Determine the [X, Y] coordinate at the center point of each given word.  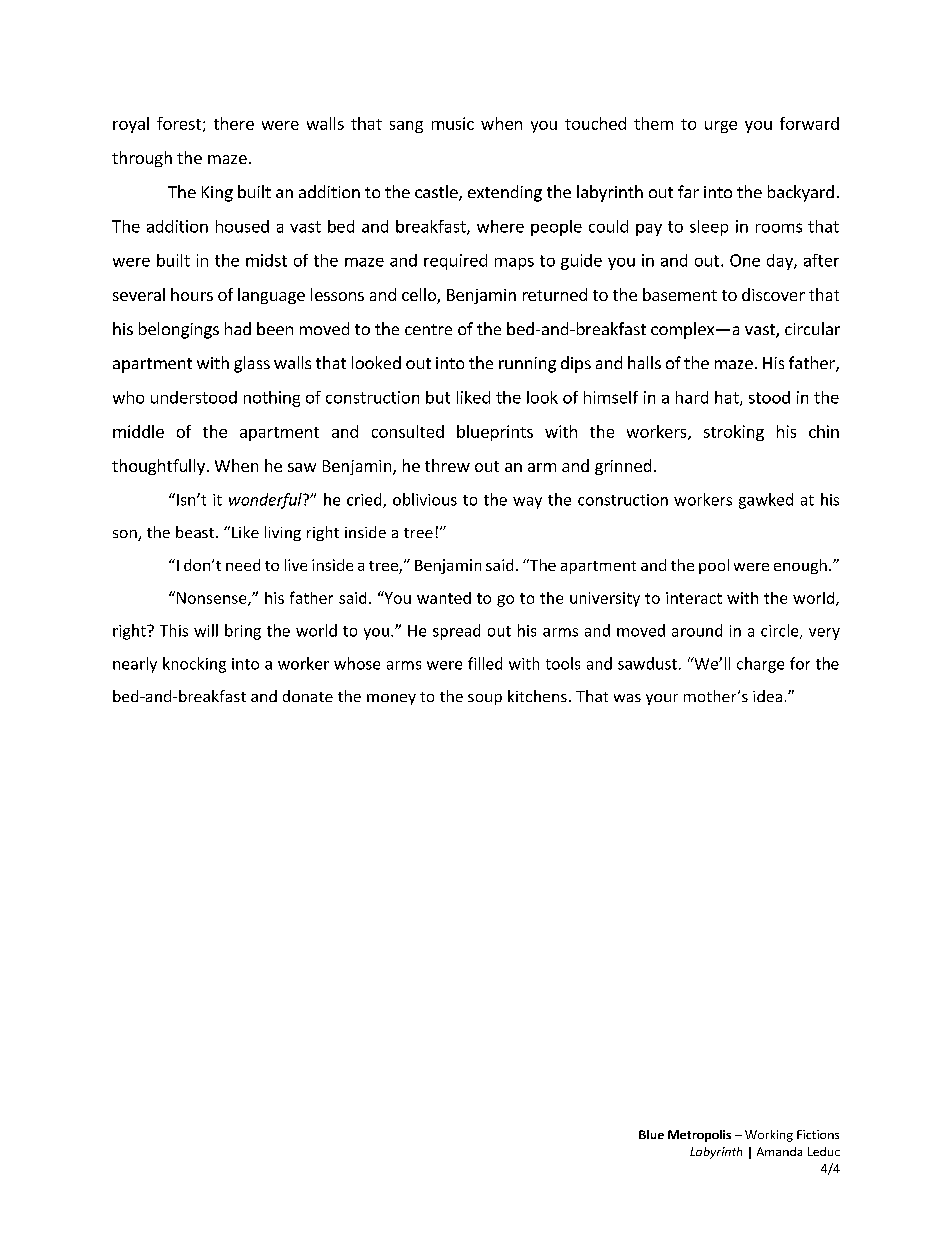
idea [767, 696]
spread [456, 632]
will [206, 630]
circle [781, 631]
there [234, 123]
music [453, 123]
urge [721, 127]
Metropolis [699, 1136]
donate [308, 696]
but [438, 397]
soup [485, 699]
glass [252, 364]
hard [692, 397]
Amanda [779, 1151]
